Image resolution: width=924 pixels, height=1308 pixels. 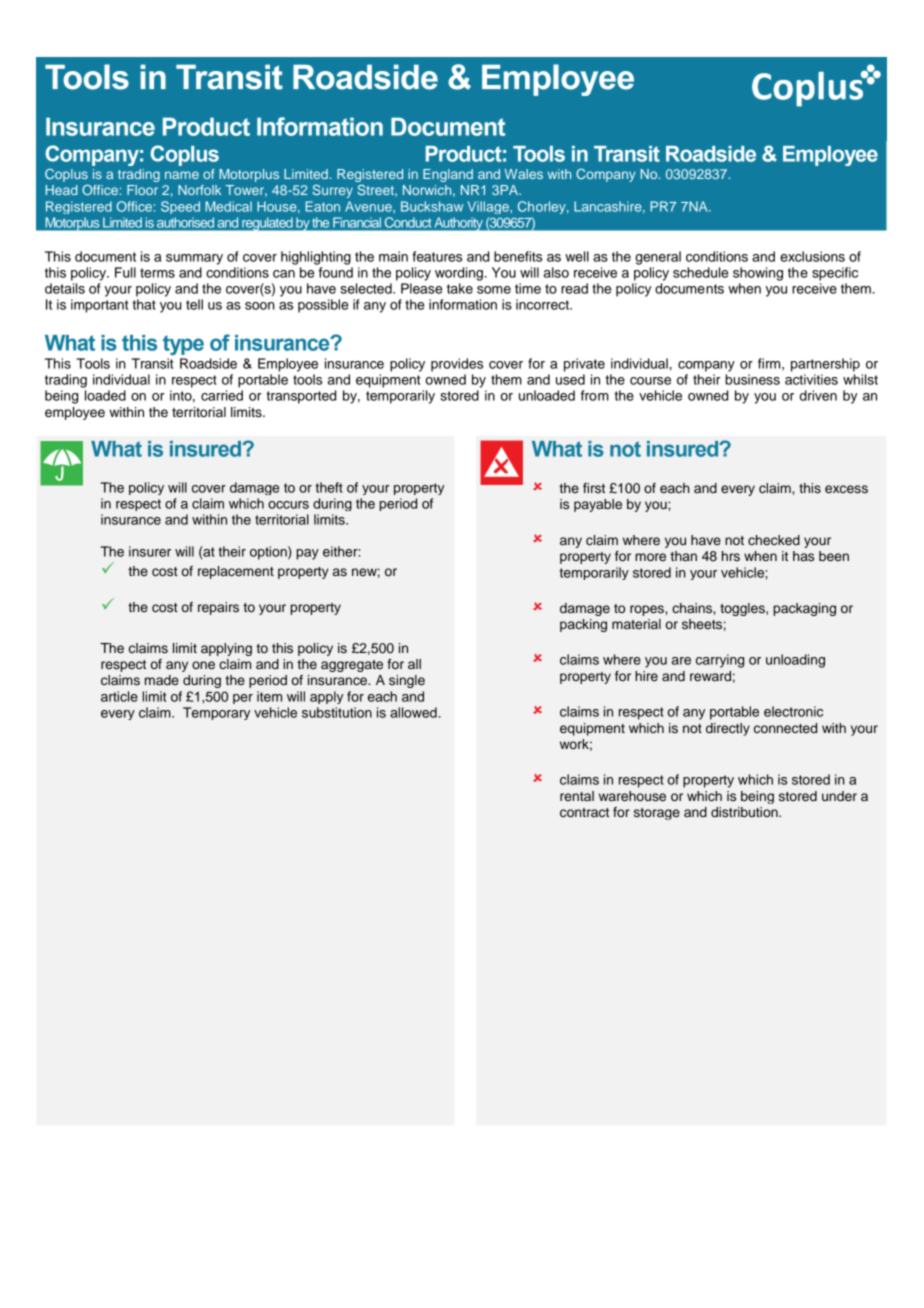 I want to click on excess, so click(x=846, y=489).
